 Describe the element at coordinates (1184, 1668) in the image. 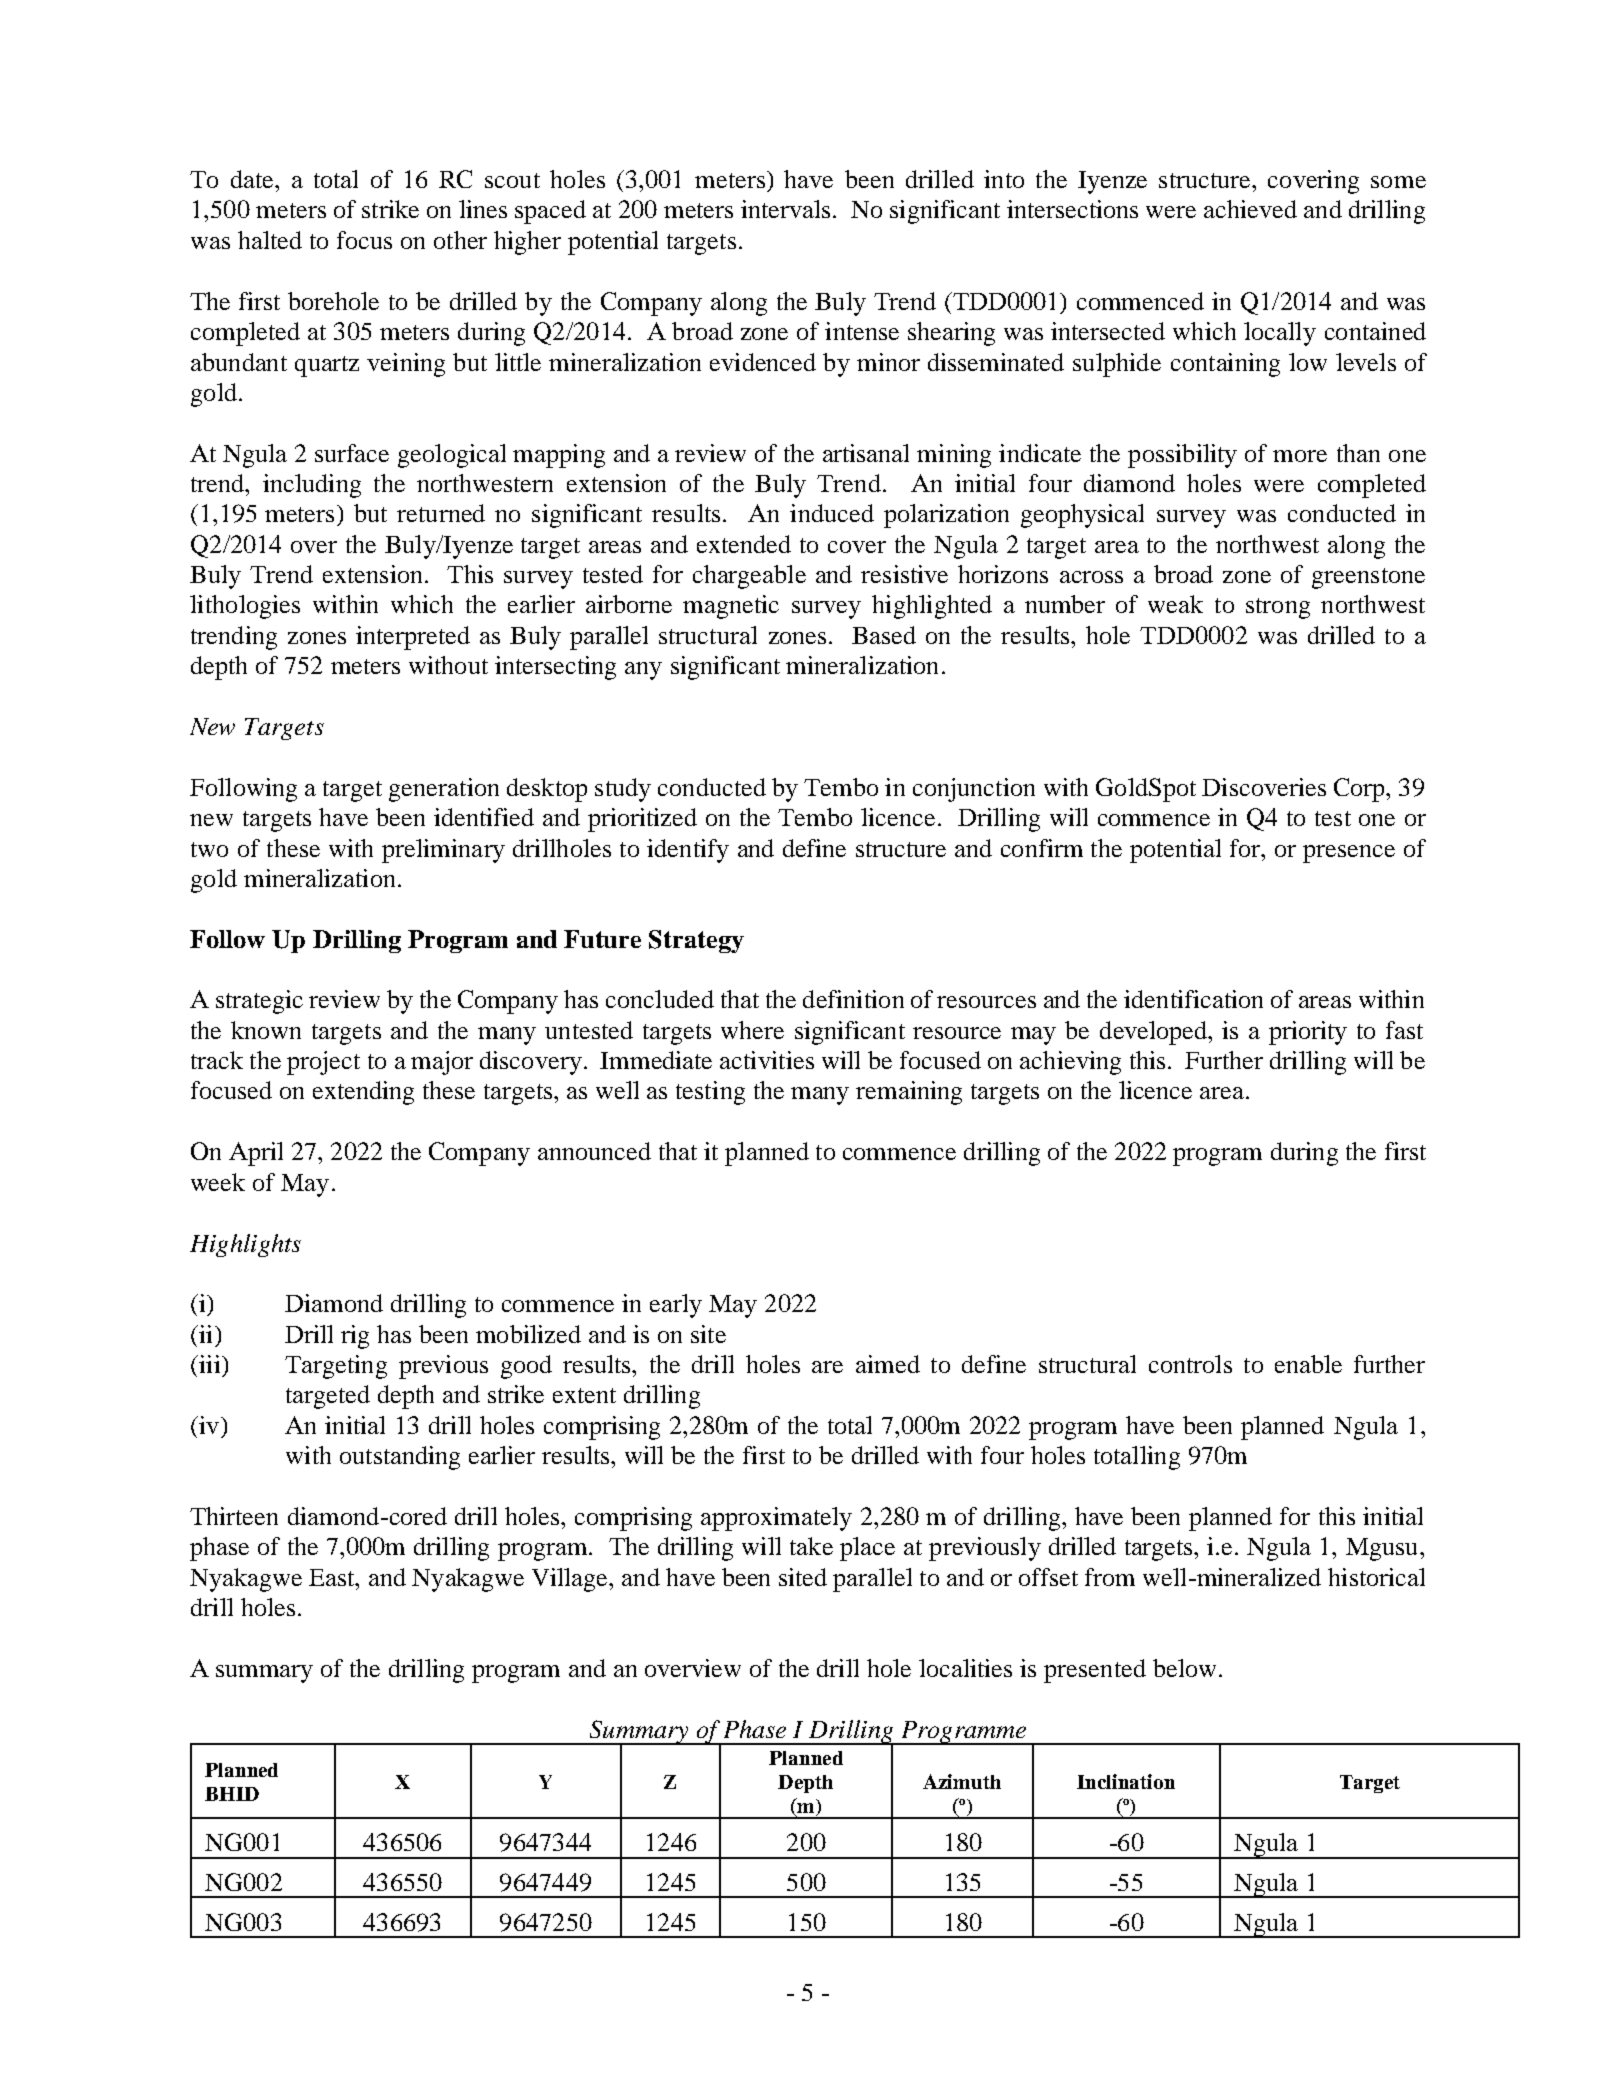

I see `below` at that location.
